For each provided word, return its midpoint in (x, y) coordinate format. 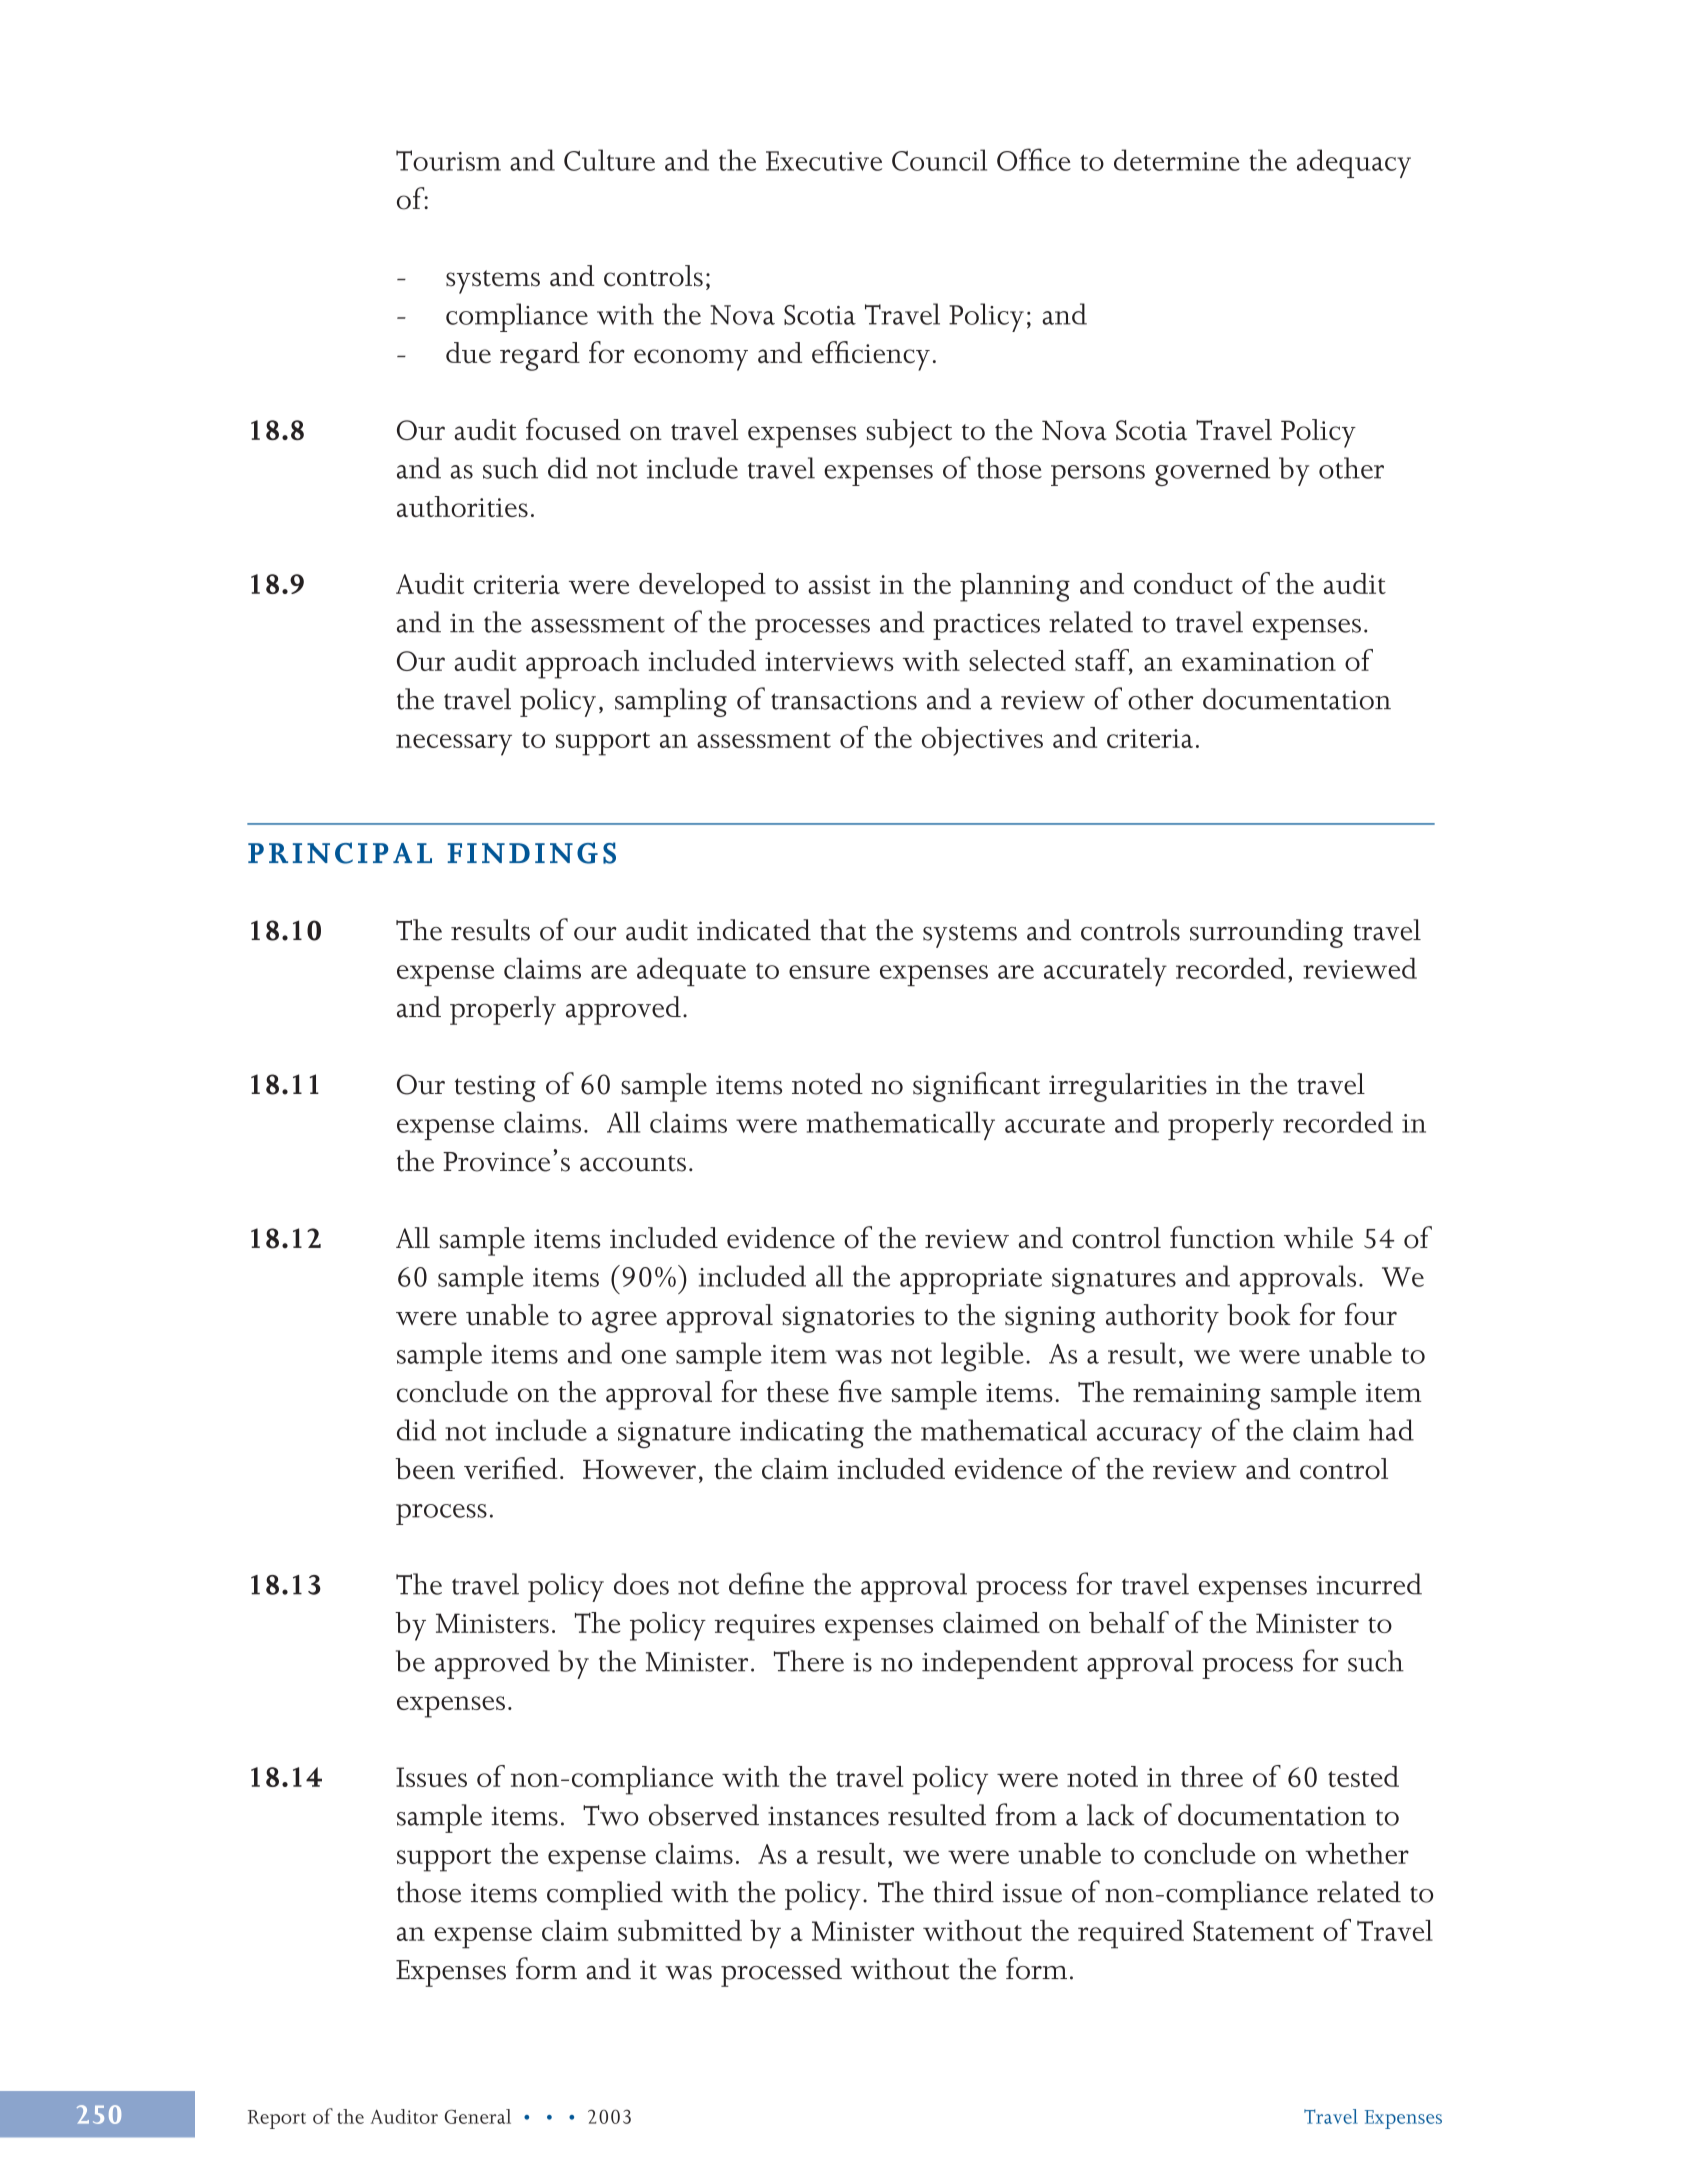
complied (605, 1895)
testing (495, 1088)
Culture (609, 160)
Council (939, 160)
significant (976, 1087)
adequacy (1354, 163)
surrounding (1266, 933)
